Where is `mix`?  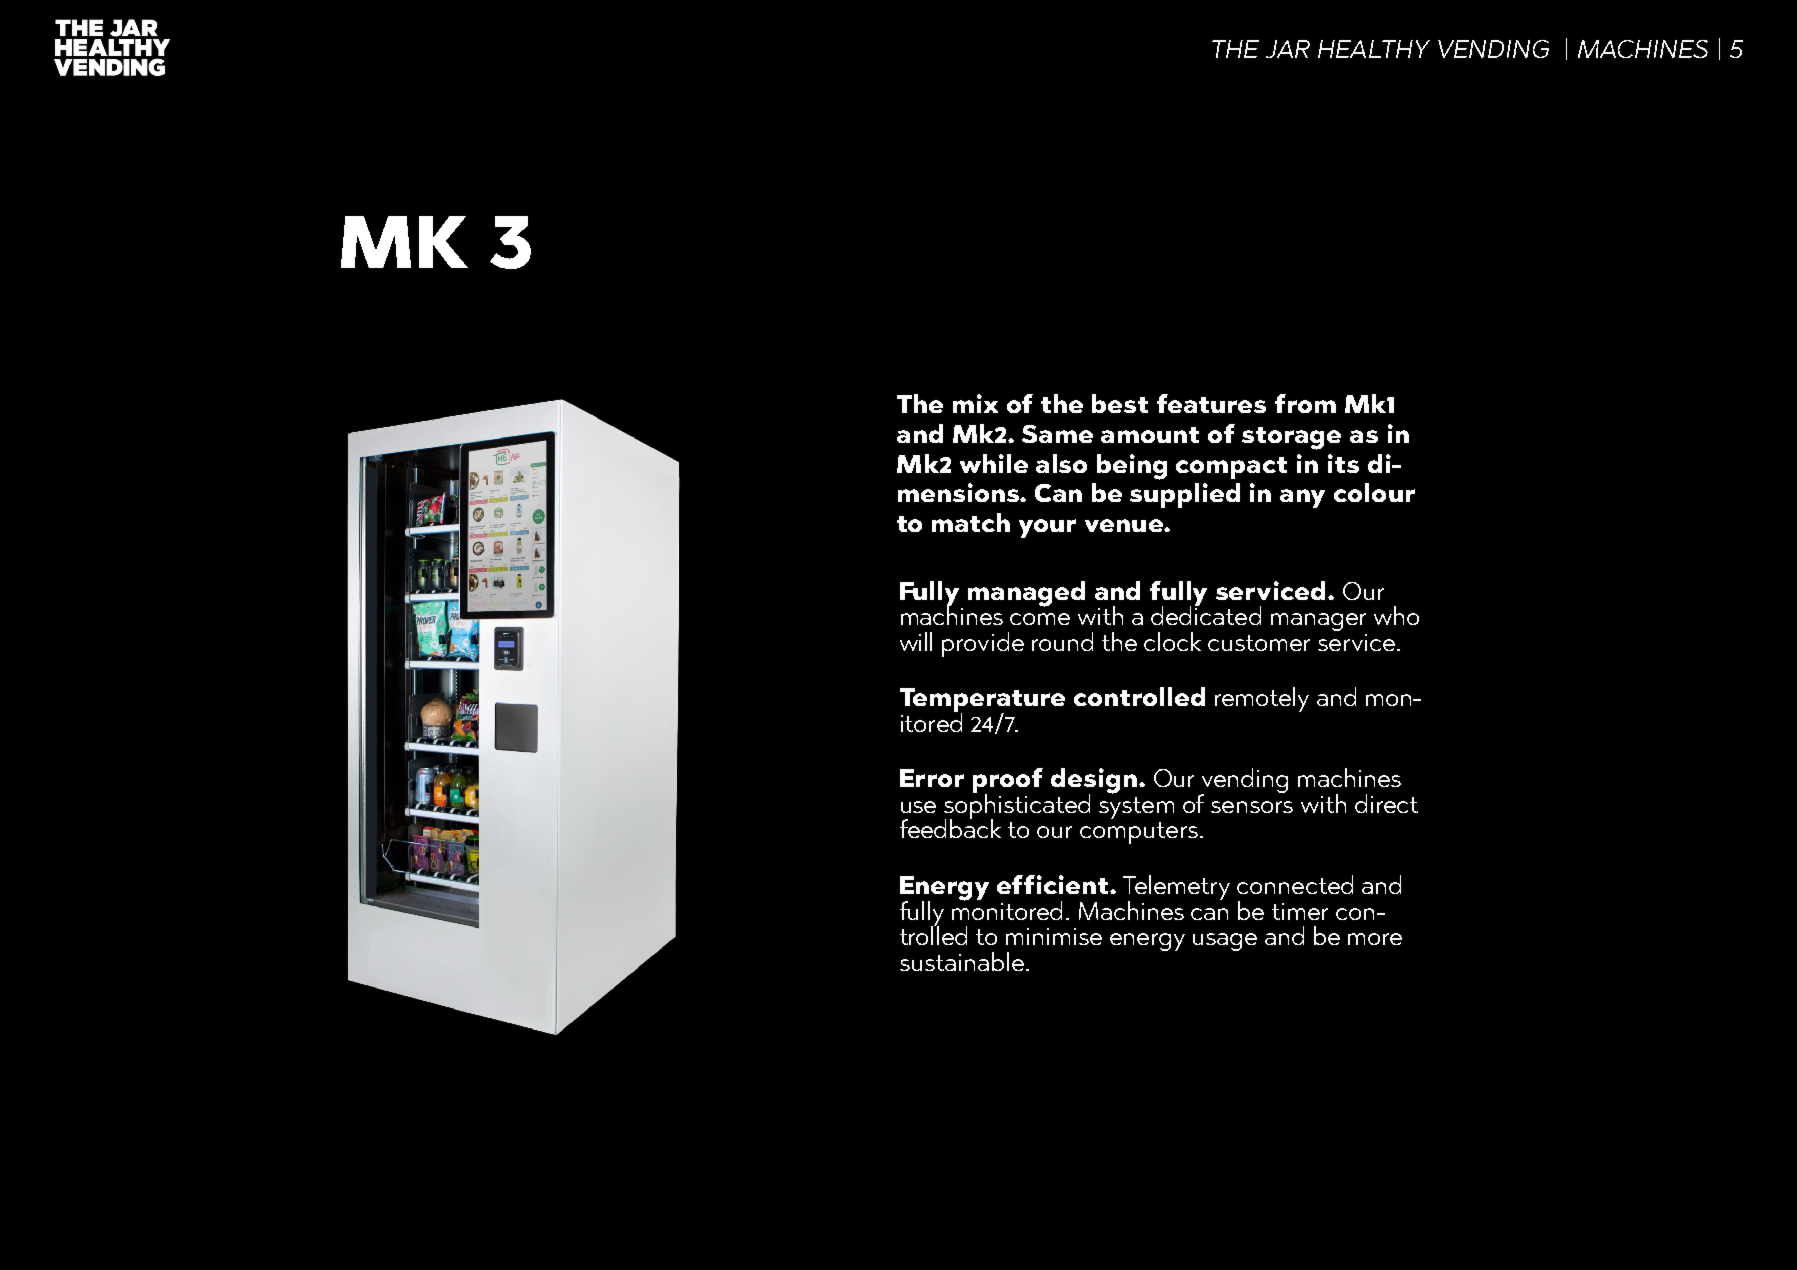
mix is located at coordinates (975, 403).
